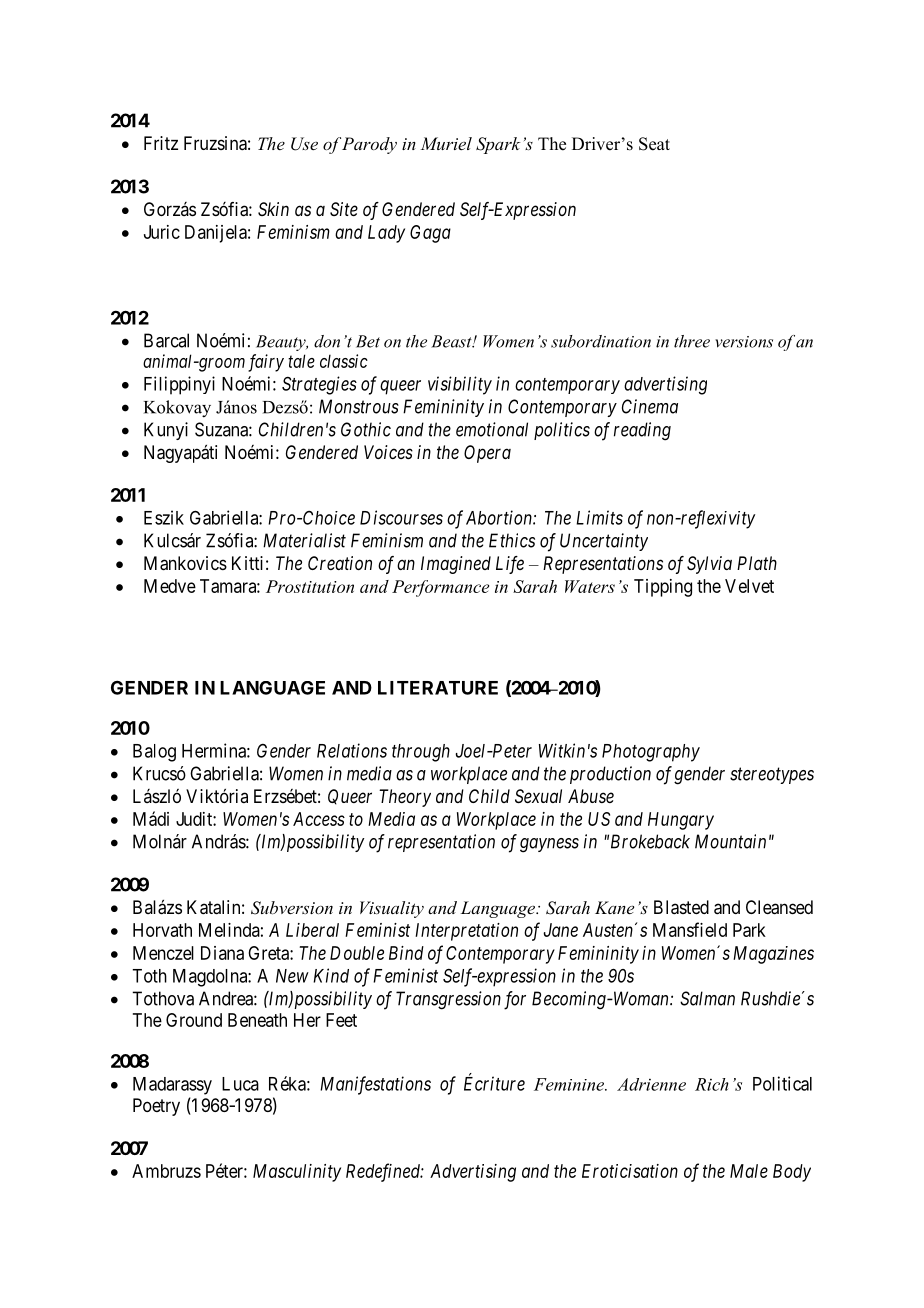  What do you see at coordinates (273, 209) in the page?
I see `Skin` at bounding box center [273, 209].
